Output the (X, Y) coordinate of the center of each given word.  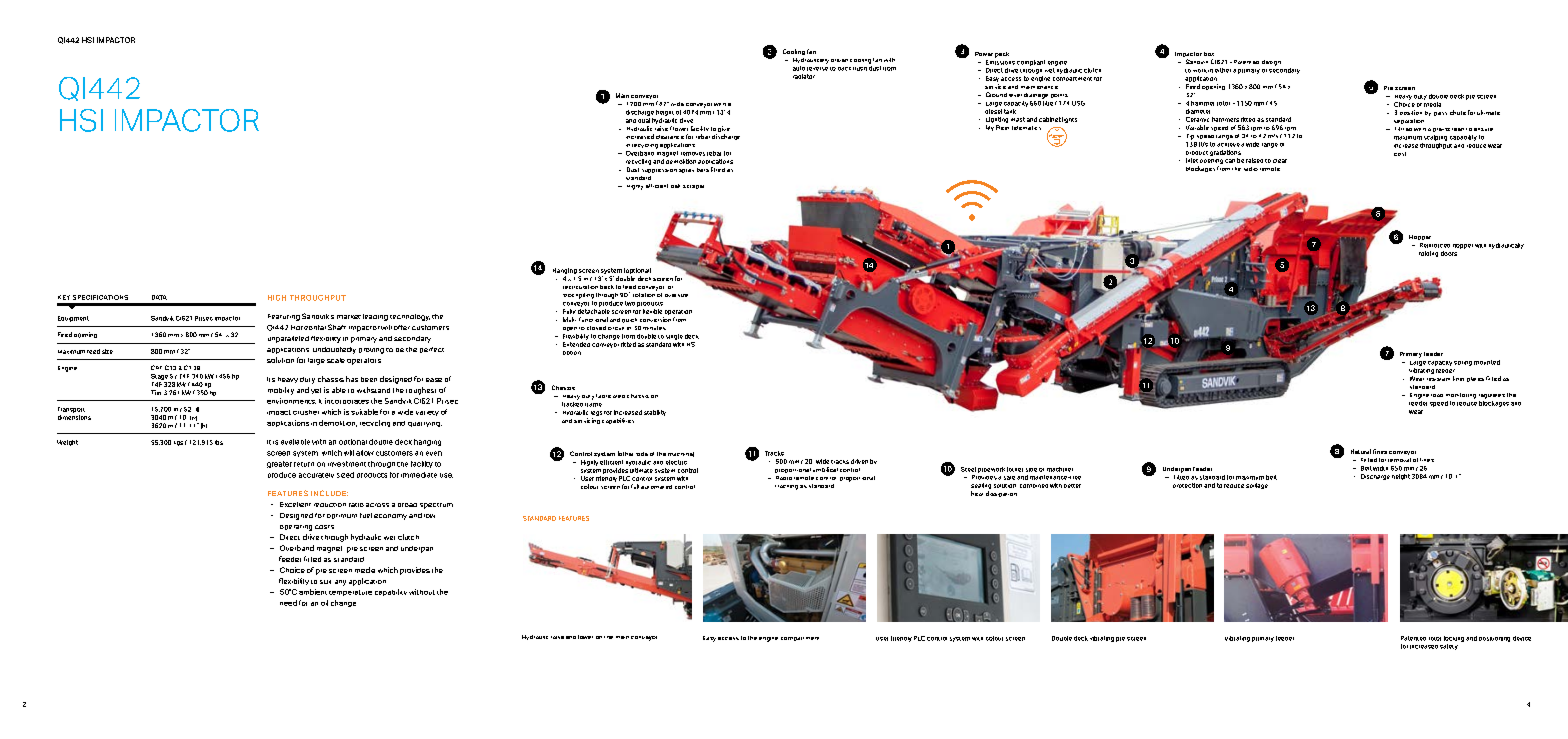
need (288, 603)
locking (1454, 639)
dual (644, 120)
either (1223, 70)
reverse (817, 69)
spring (1463, 363)
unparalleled (288, 339)
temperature (350, 593)
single (674, 337)
